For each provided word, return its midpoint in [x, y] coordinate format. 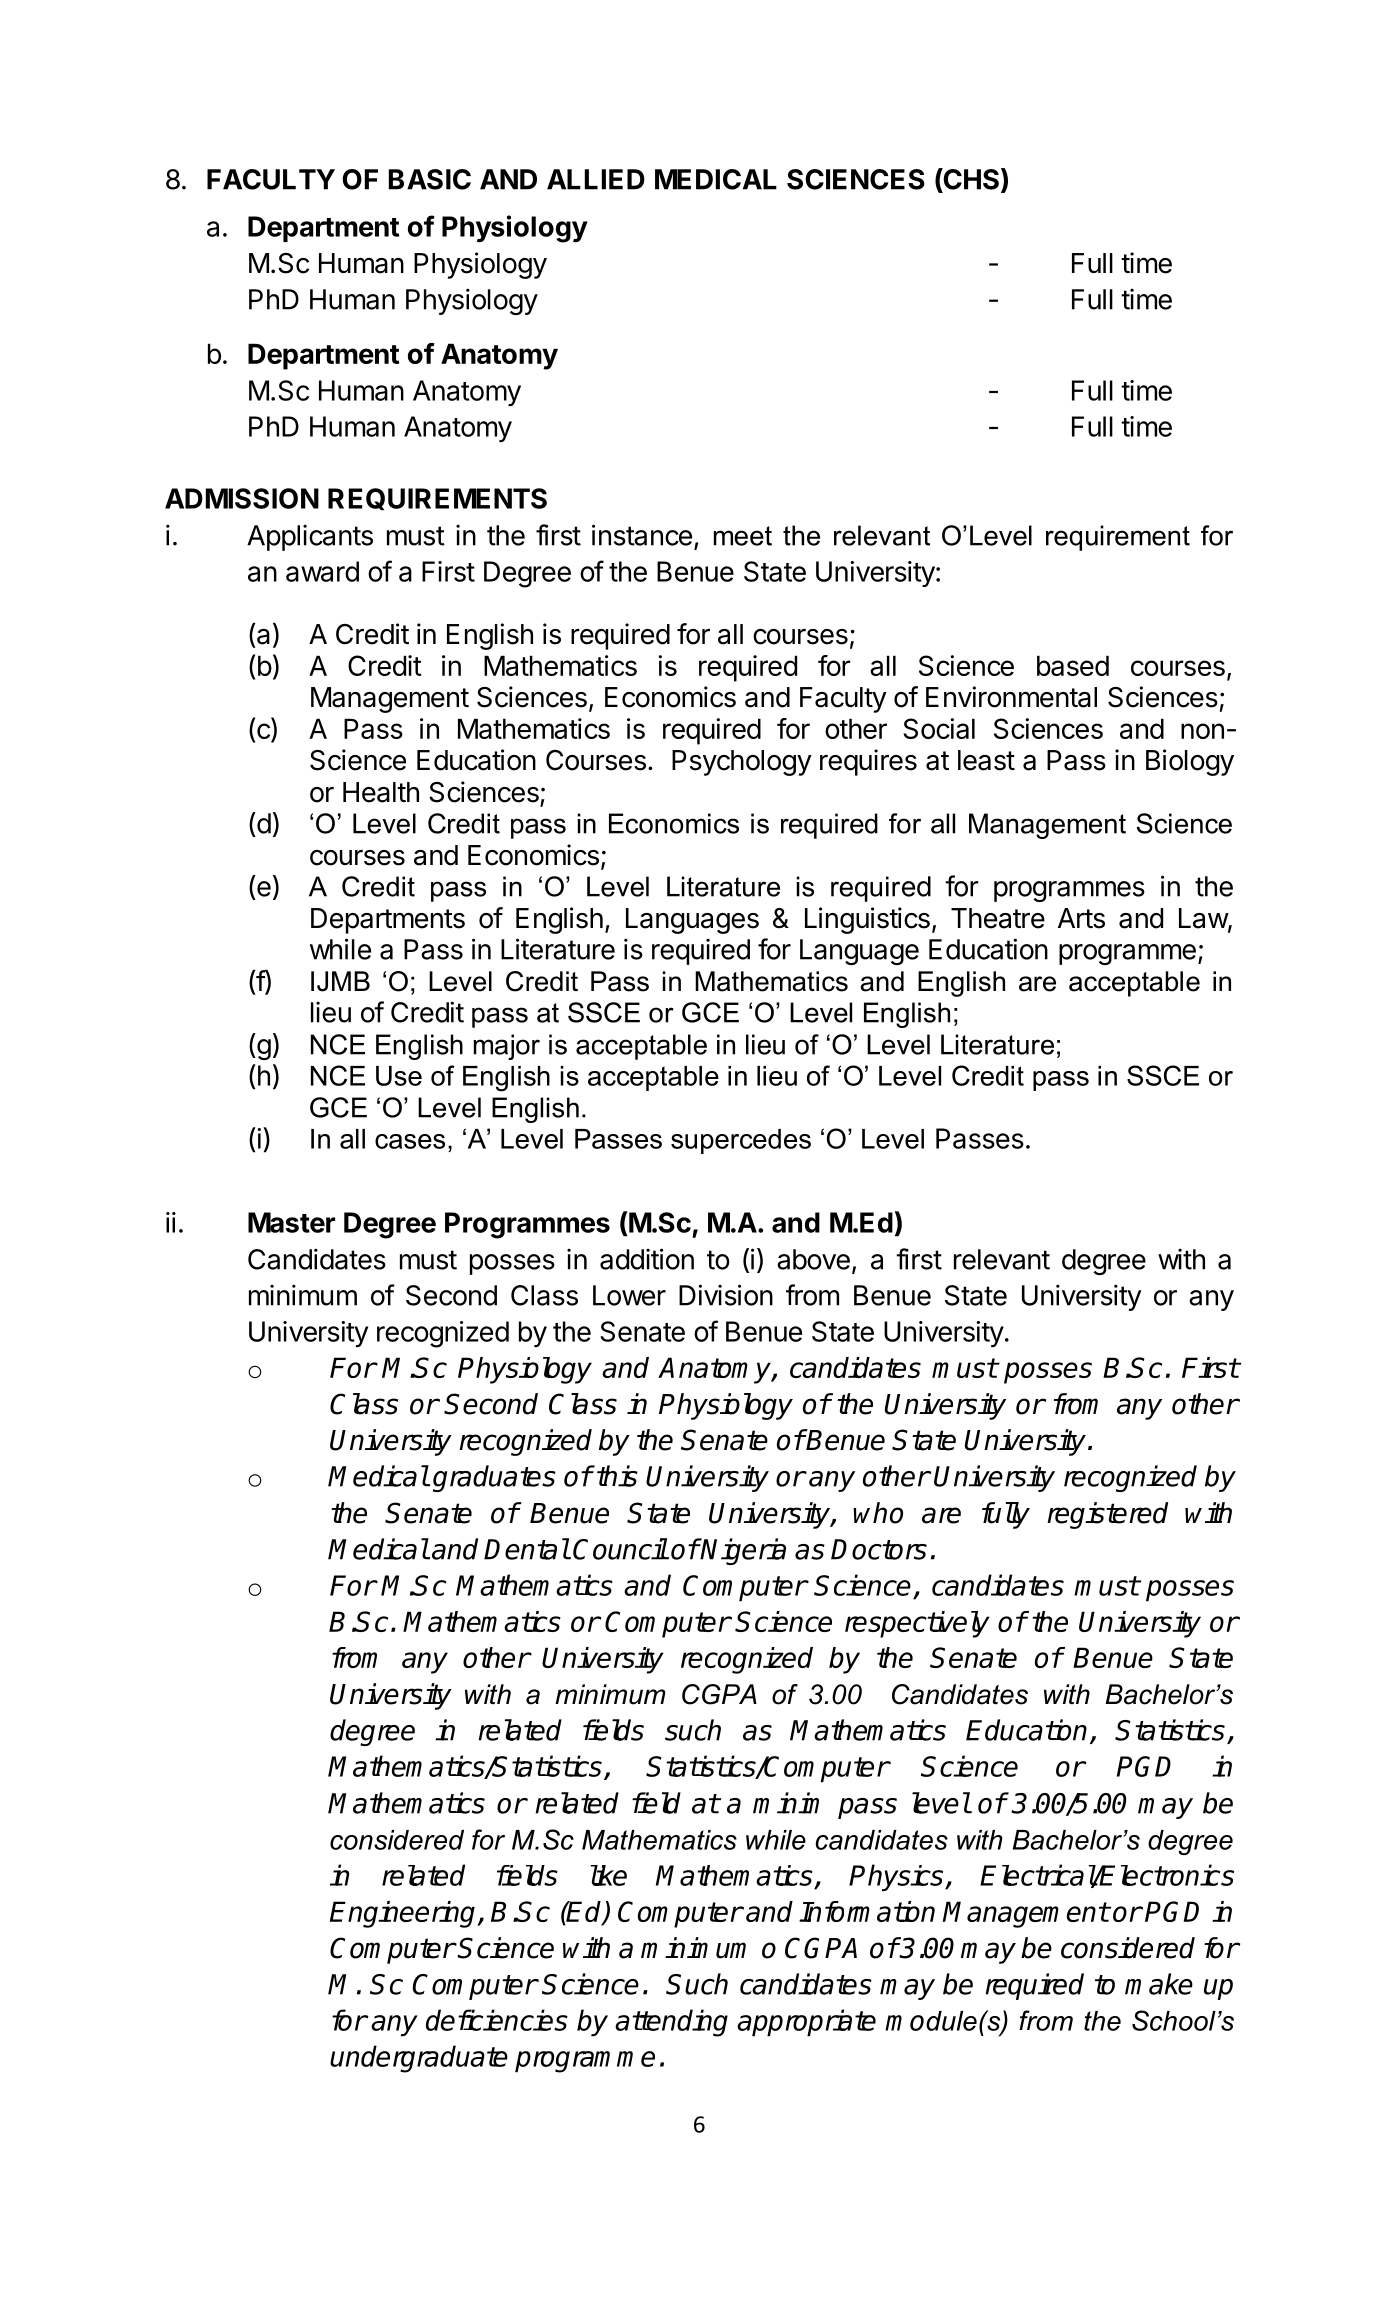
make [1159, 1984]
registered [1107, 1515]
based [1073, 665]
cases [410, 1141]
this [617, 1476]
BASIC [430, 179]
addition [647, 1259]
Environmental [1011, 697]
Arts [1081, 918]
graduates [494, 1478]
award [322, 571]
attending [671, 2023]
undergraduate [419, 2059]
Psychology [742, 763]
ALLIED [596, 179]
